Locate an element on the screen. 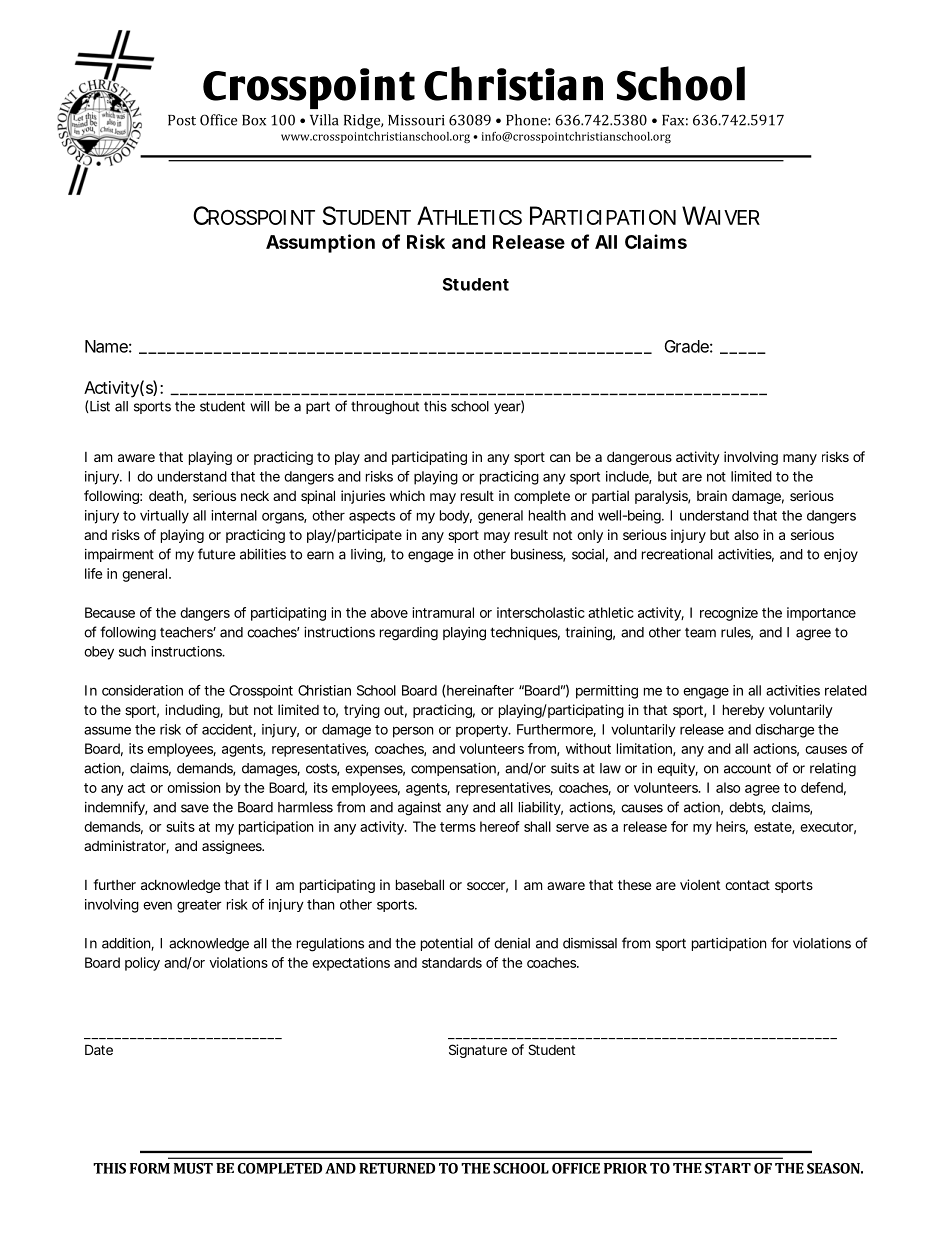  virtually is located at coordinates (164, 517).
